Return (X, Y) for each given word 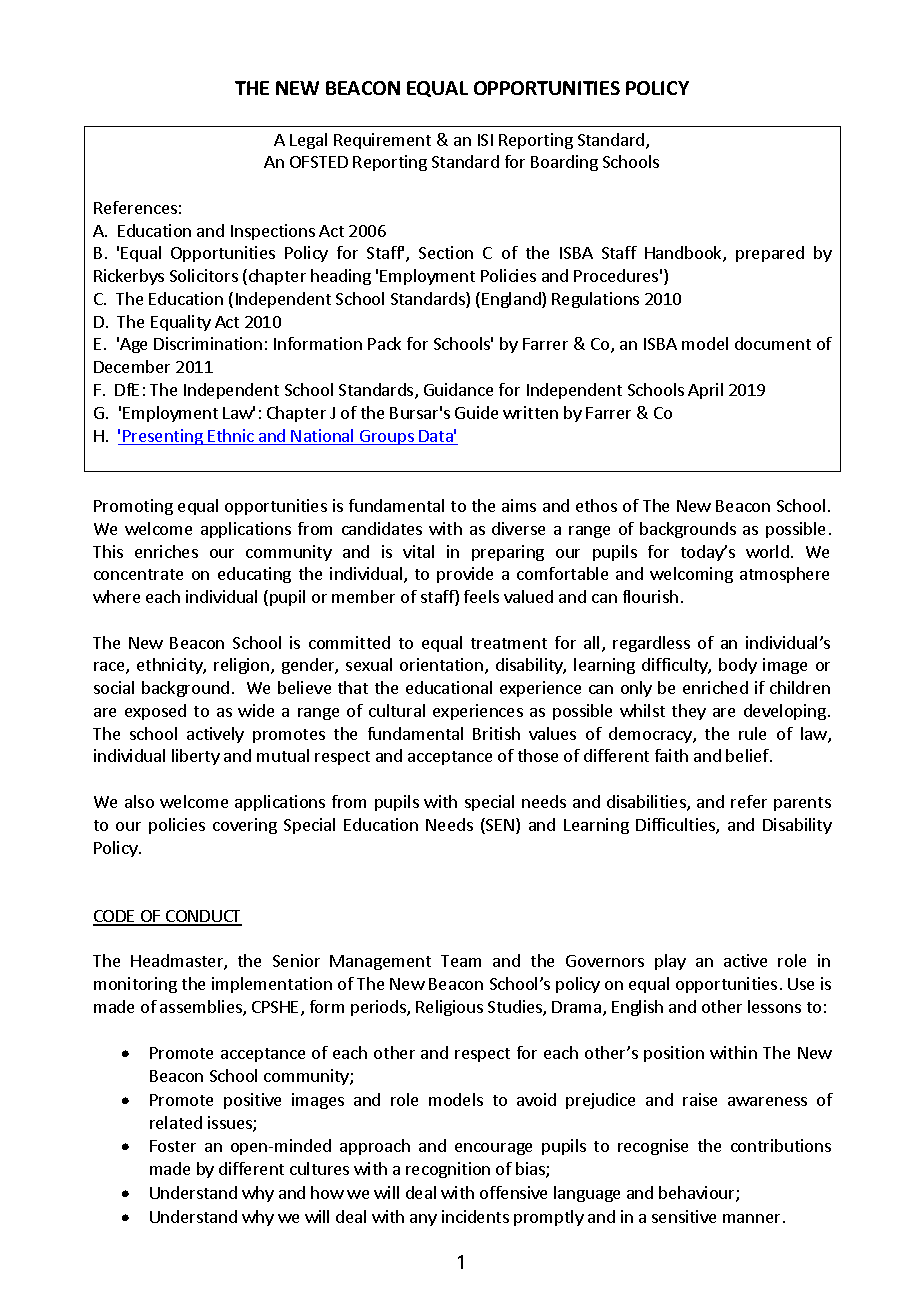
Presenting (163, 437)
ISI (485, 140)
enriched (715, 687)
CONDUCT (203, 917)
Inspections (273, 232)
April (705, 391)
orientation (443, 666)
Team (461, 961)
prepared (770, 254)
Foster (173, 1146)
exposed (155, 712)
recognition (448, 1170)
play (670, 962)
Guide (476, 412)
